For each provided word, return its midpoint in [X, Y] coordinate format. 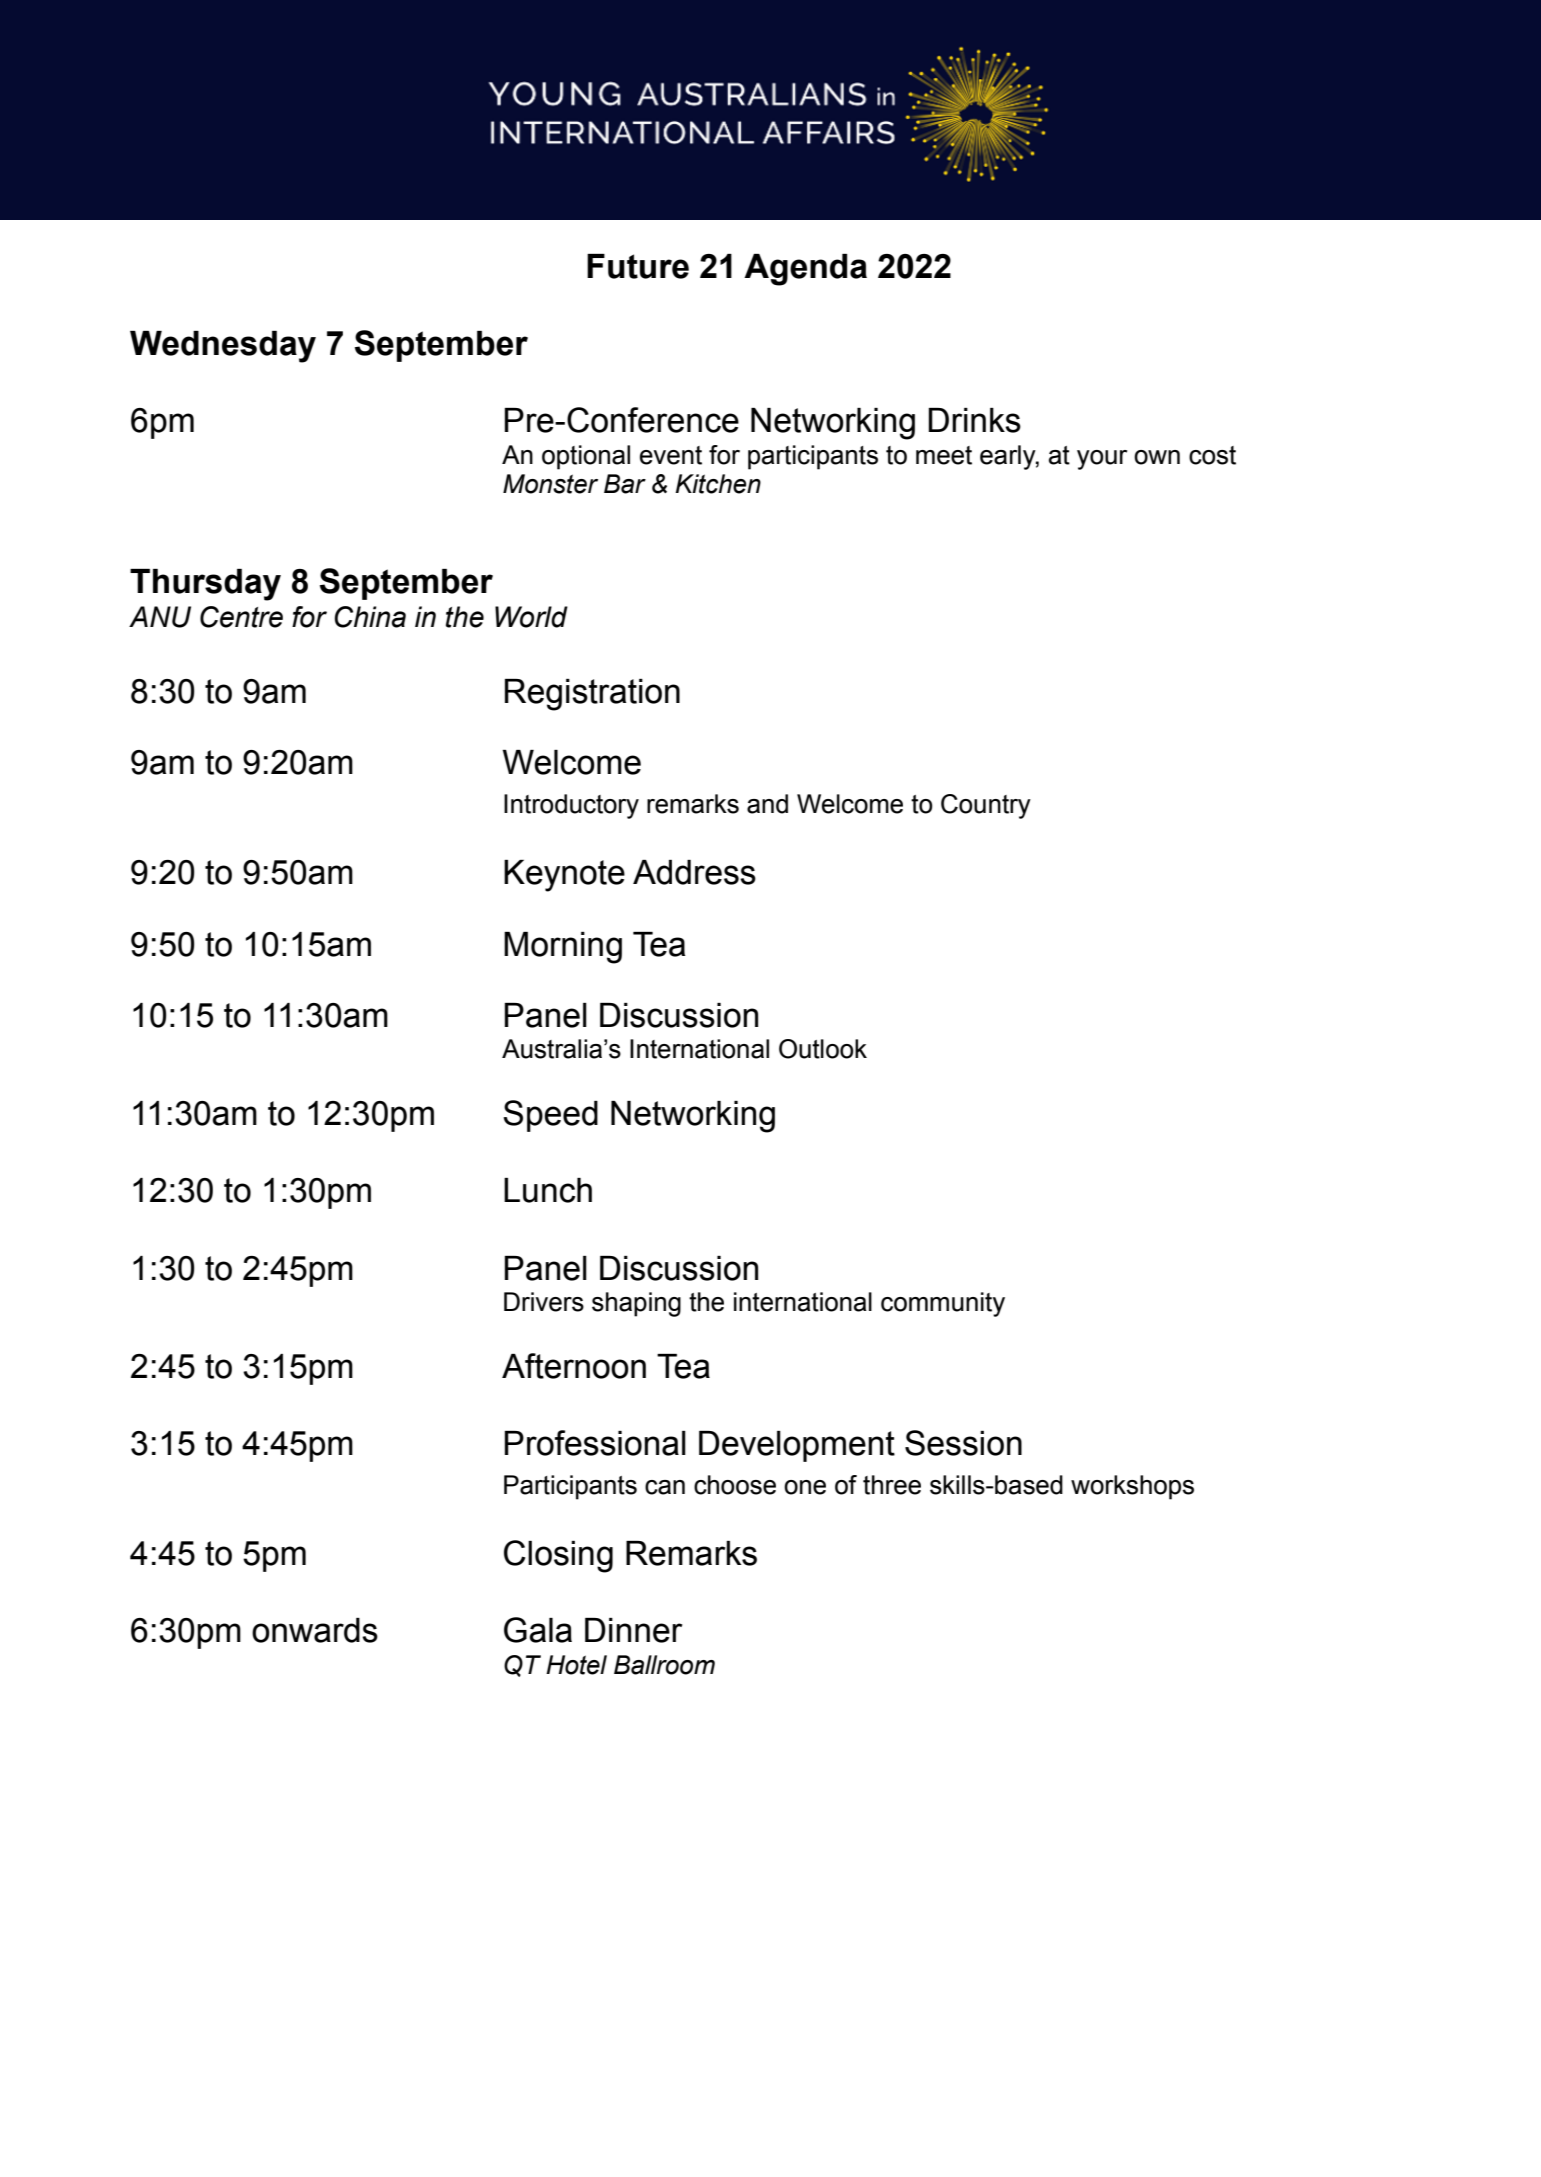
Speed [550, 1116]
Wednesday [223, 347]
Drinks [974, 420]
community [943, 1304]
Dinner [633, 1630]
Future [638, 266]
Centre [241, 617]
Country [986, 806]
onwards [315, 1630]
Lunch [548, 1190]
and [767, 804]
